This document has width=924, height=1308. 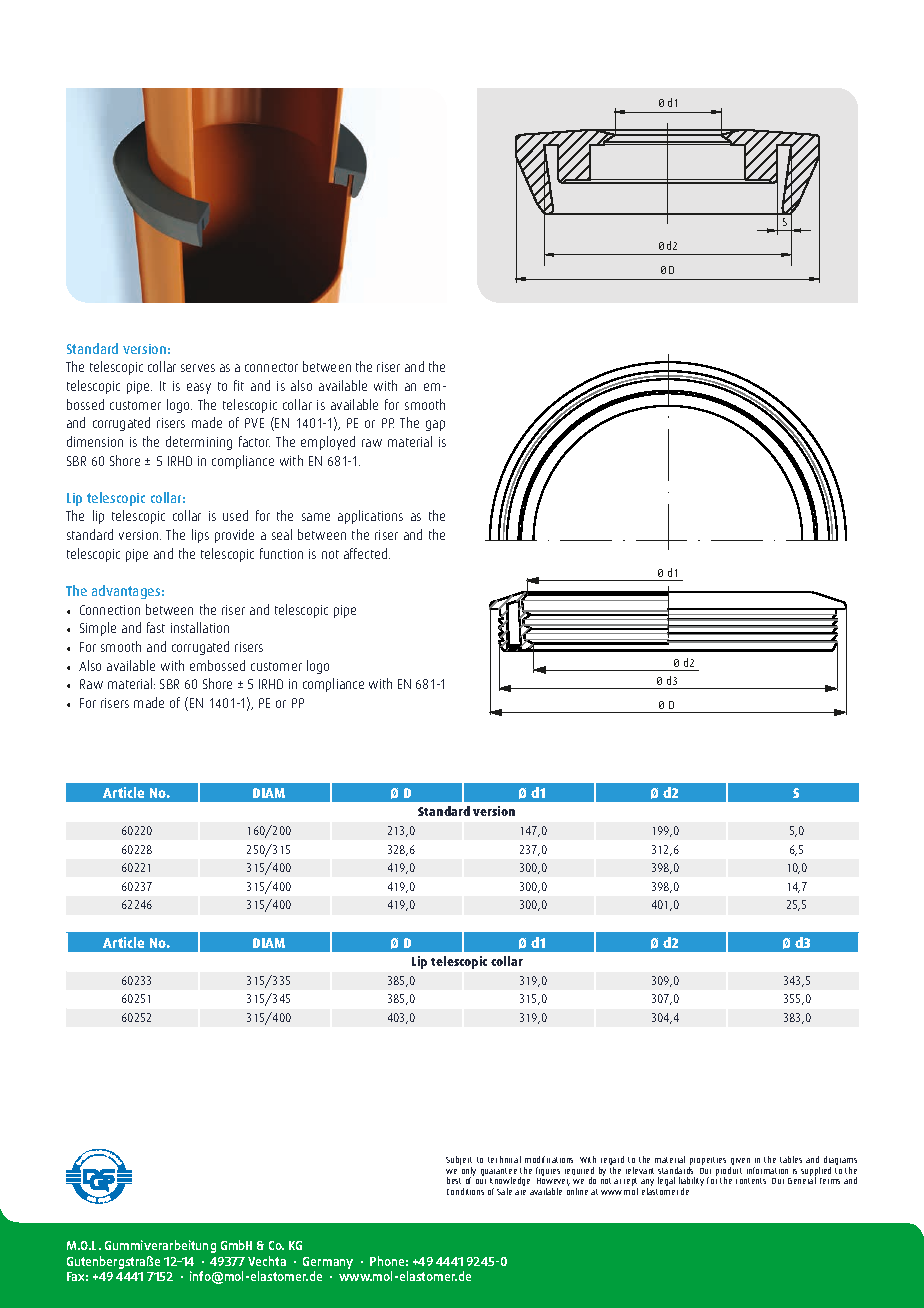 I want to click on tables, so click(x=791, y=1159).
